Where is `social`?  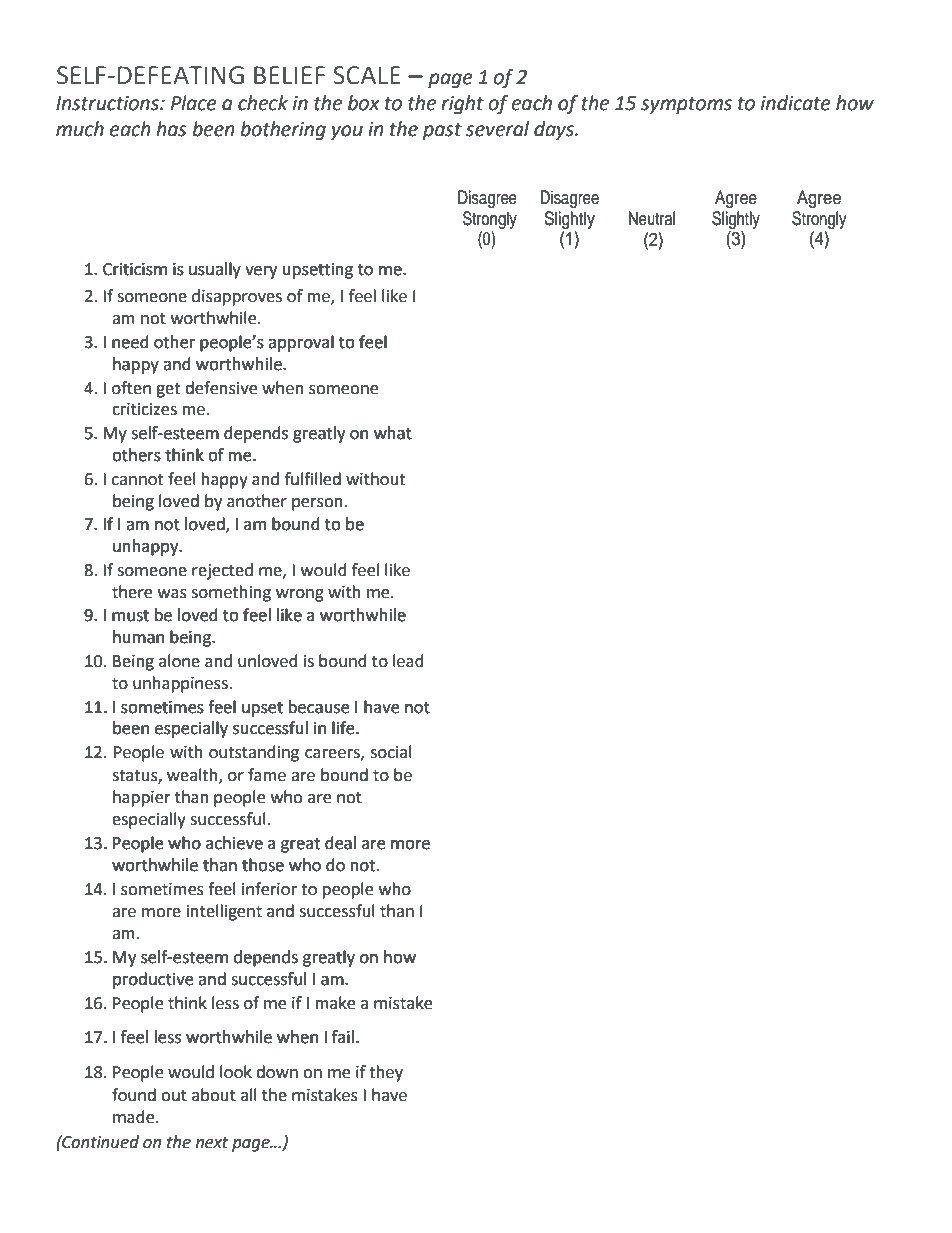
social is located at coordinates (391, 752).
